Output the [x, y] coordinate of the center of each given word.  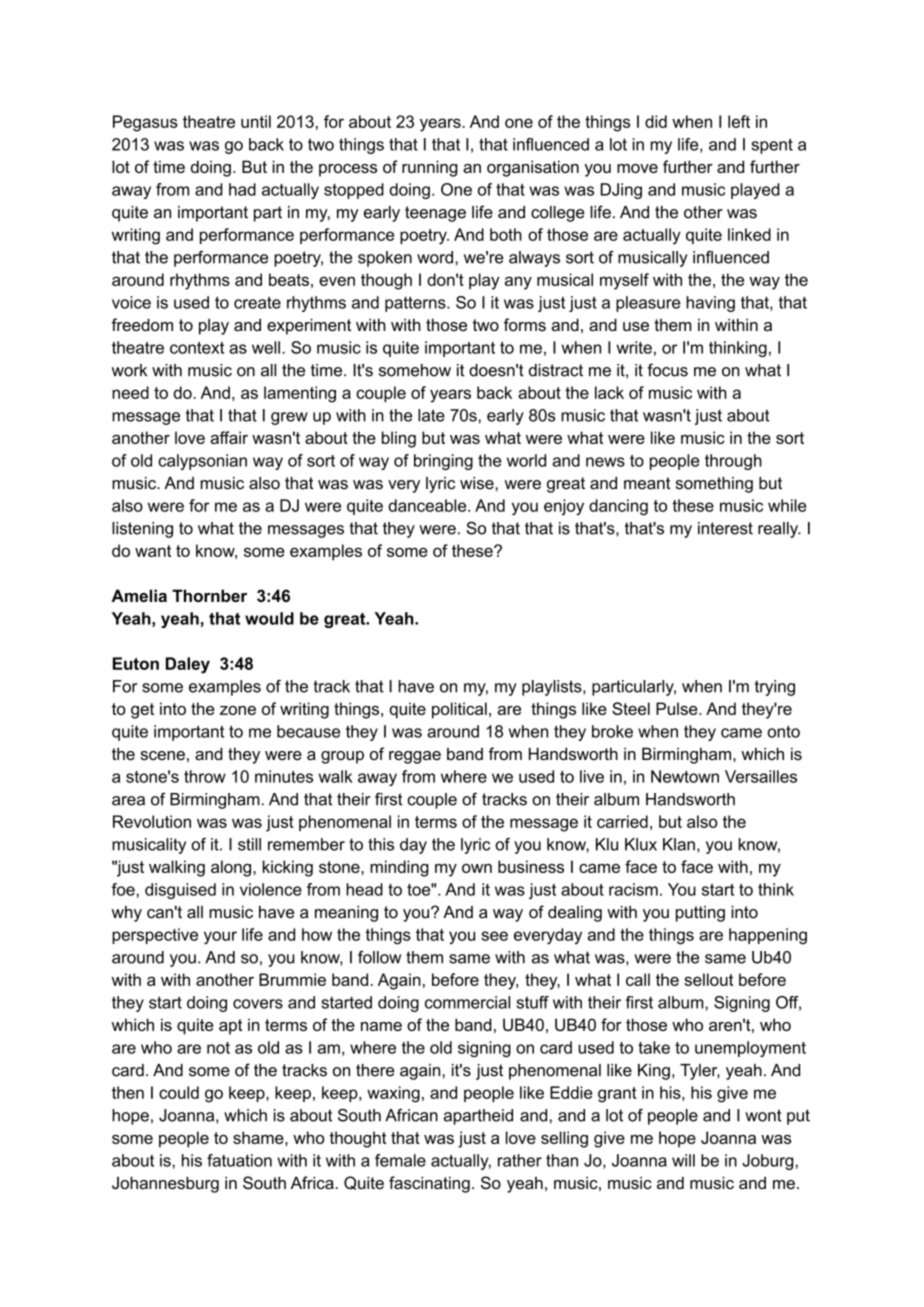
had [242, 189]
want [153, 551]
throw [205, 776]
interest [725, 528]
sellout [708, 979]
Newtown [685, 776]
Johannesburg [165, 1184]
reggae [415, 757]
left [739, 121]
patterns [416, 304]
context [197, 348]
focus [667, 370]
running [430, 168]
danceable [428, 505]
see [494, 936]
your [220, 938]
